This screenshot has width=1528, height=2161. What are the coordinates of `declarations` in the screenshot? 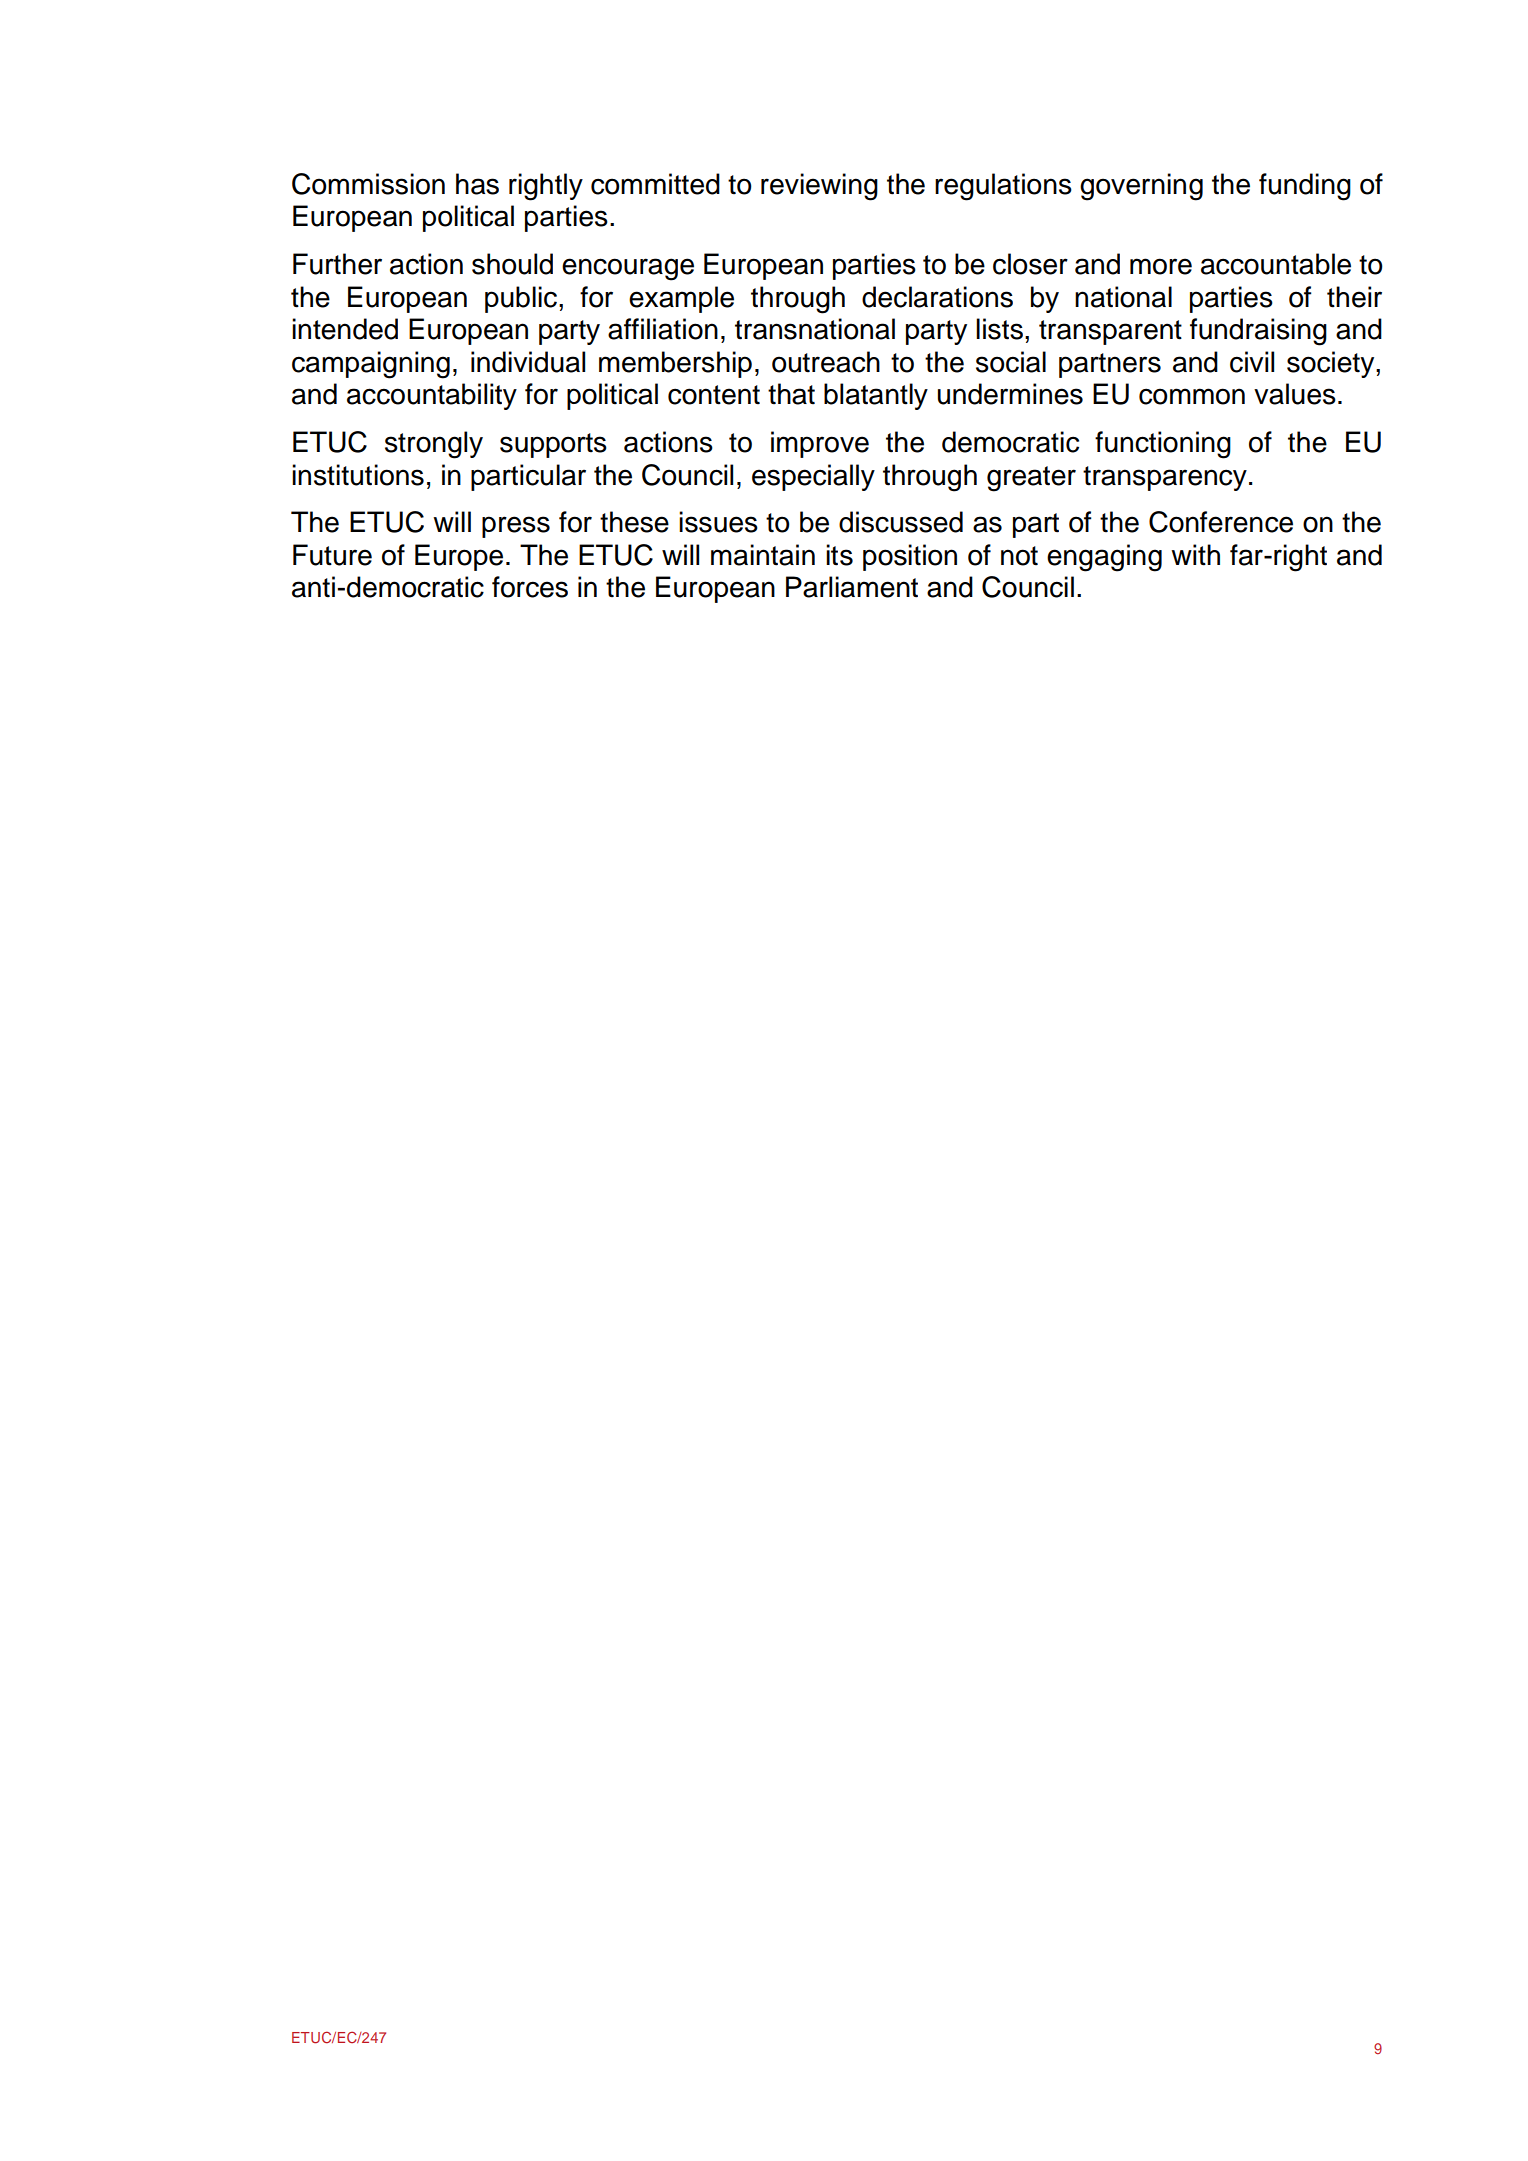 It's located at (937, 297).
